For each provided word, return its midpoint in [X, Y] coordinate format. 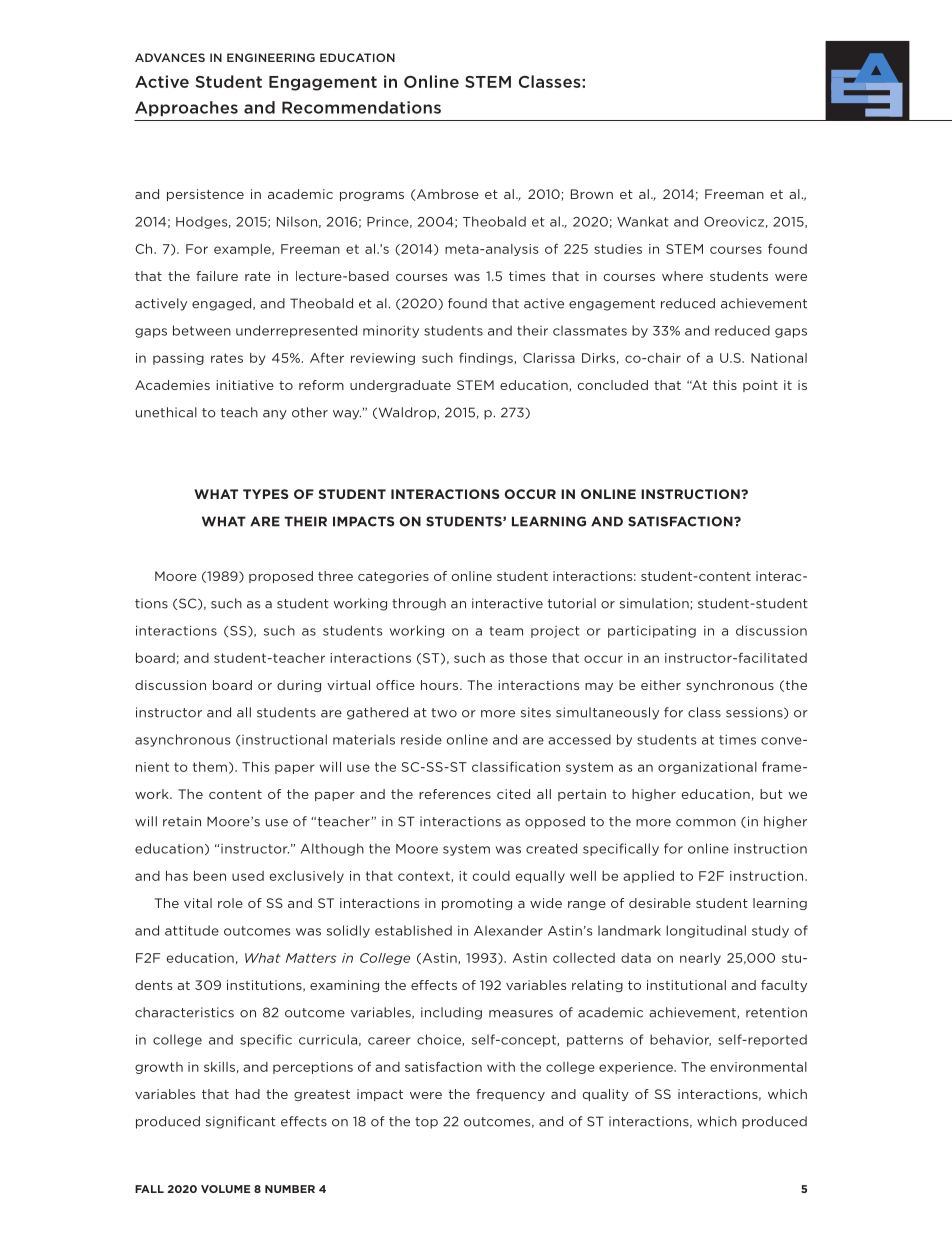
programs [372, 196]
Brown [592, 194]
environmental [758, 1067]
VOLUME [225, 1189]
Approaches [186, 108]
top [426, 1123]
